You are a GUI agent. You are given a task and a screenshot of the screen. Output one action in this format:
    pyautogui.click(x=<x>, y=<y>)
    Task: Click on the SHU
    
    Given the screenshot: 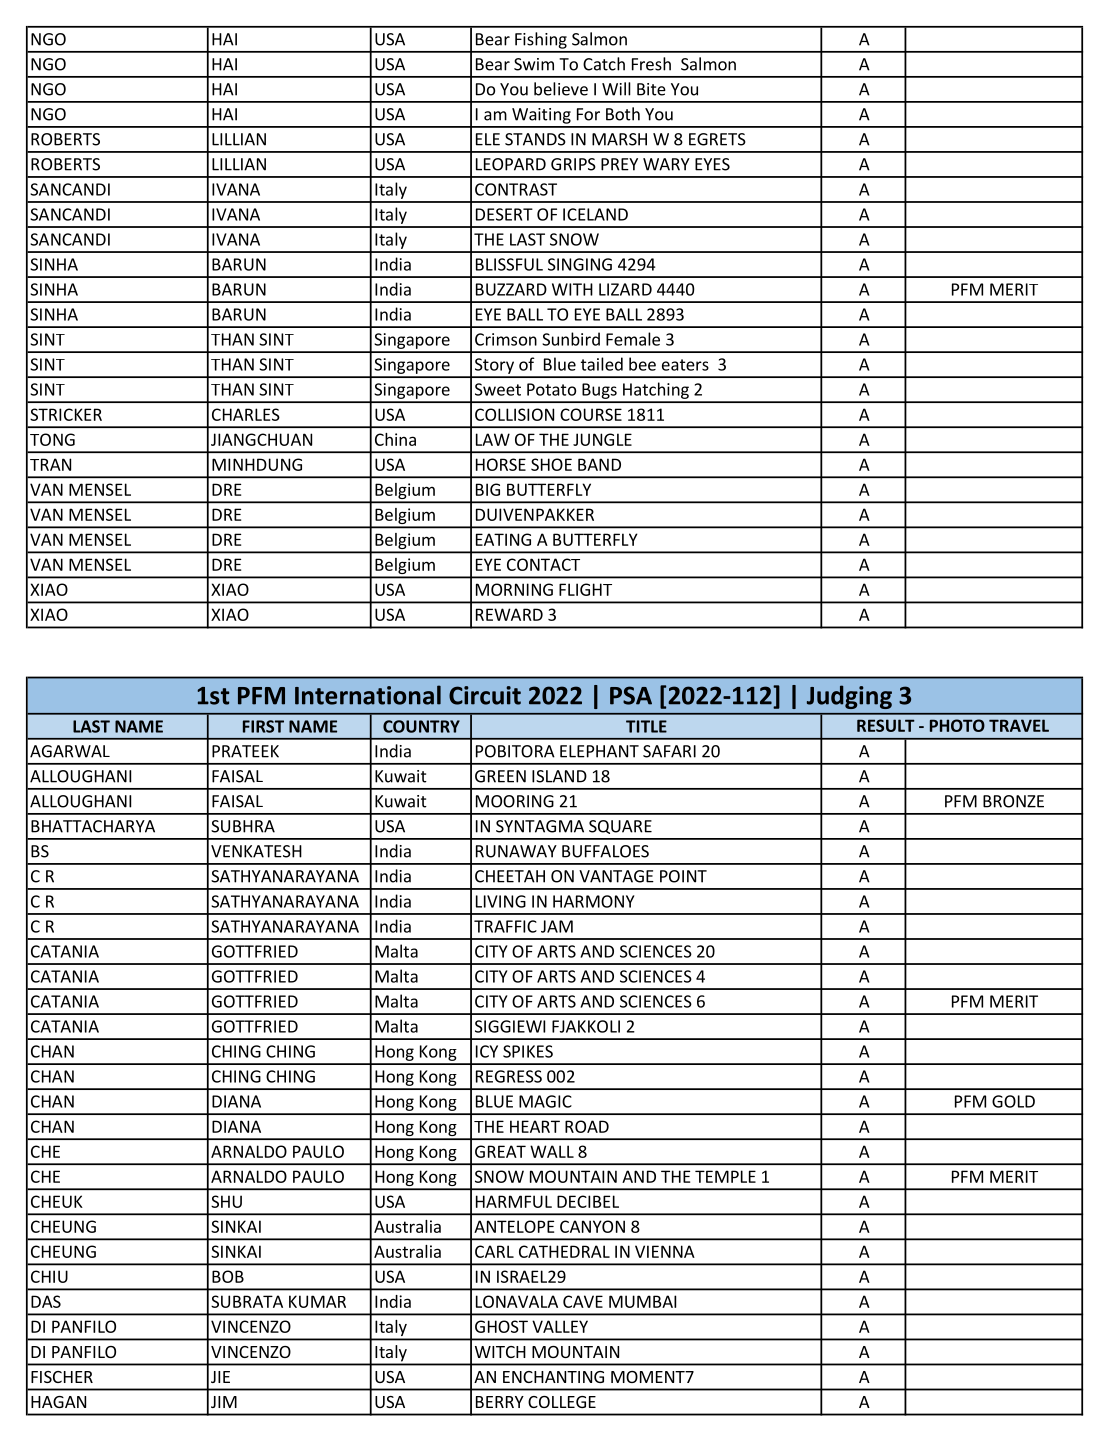 What is the action you would take?
    pyautogui.click(x=226, y=1201)
